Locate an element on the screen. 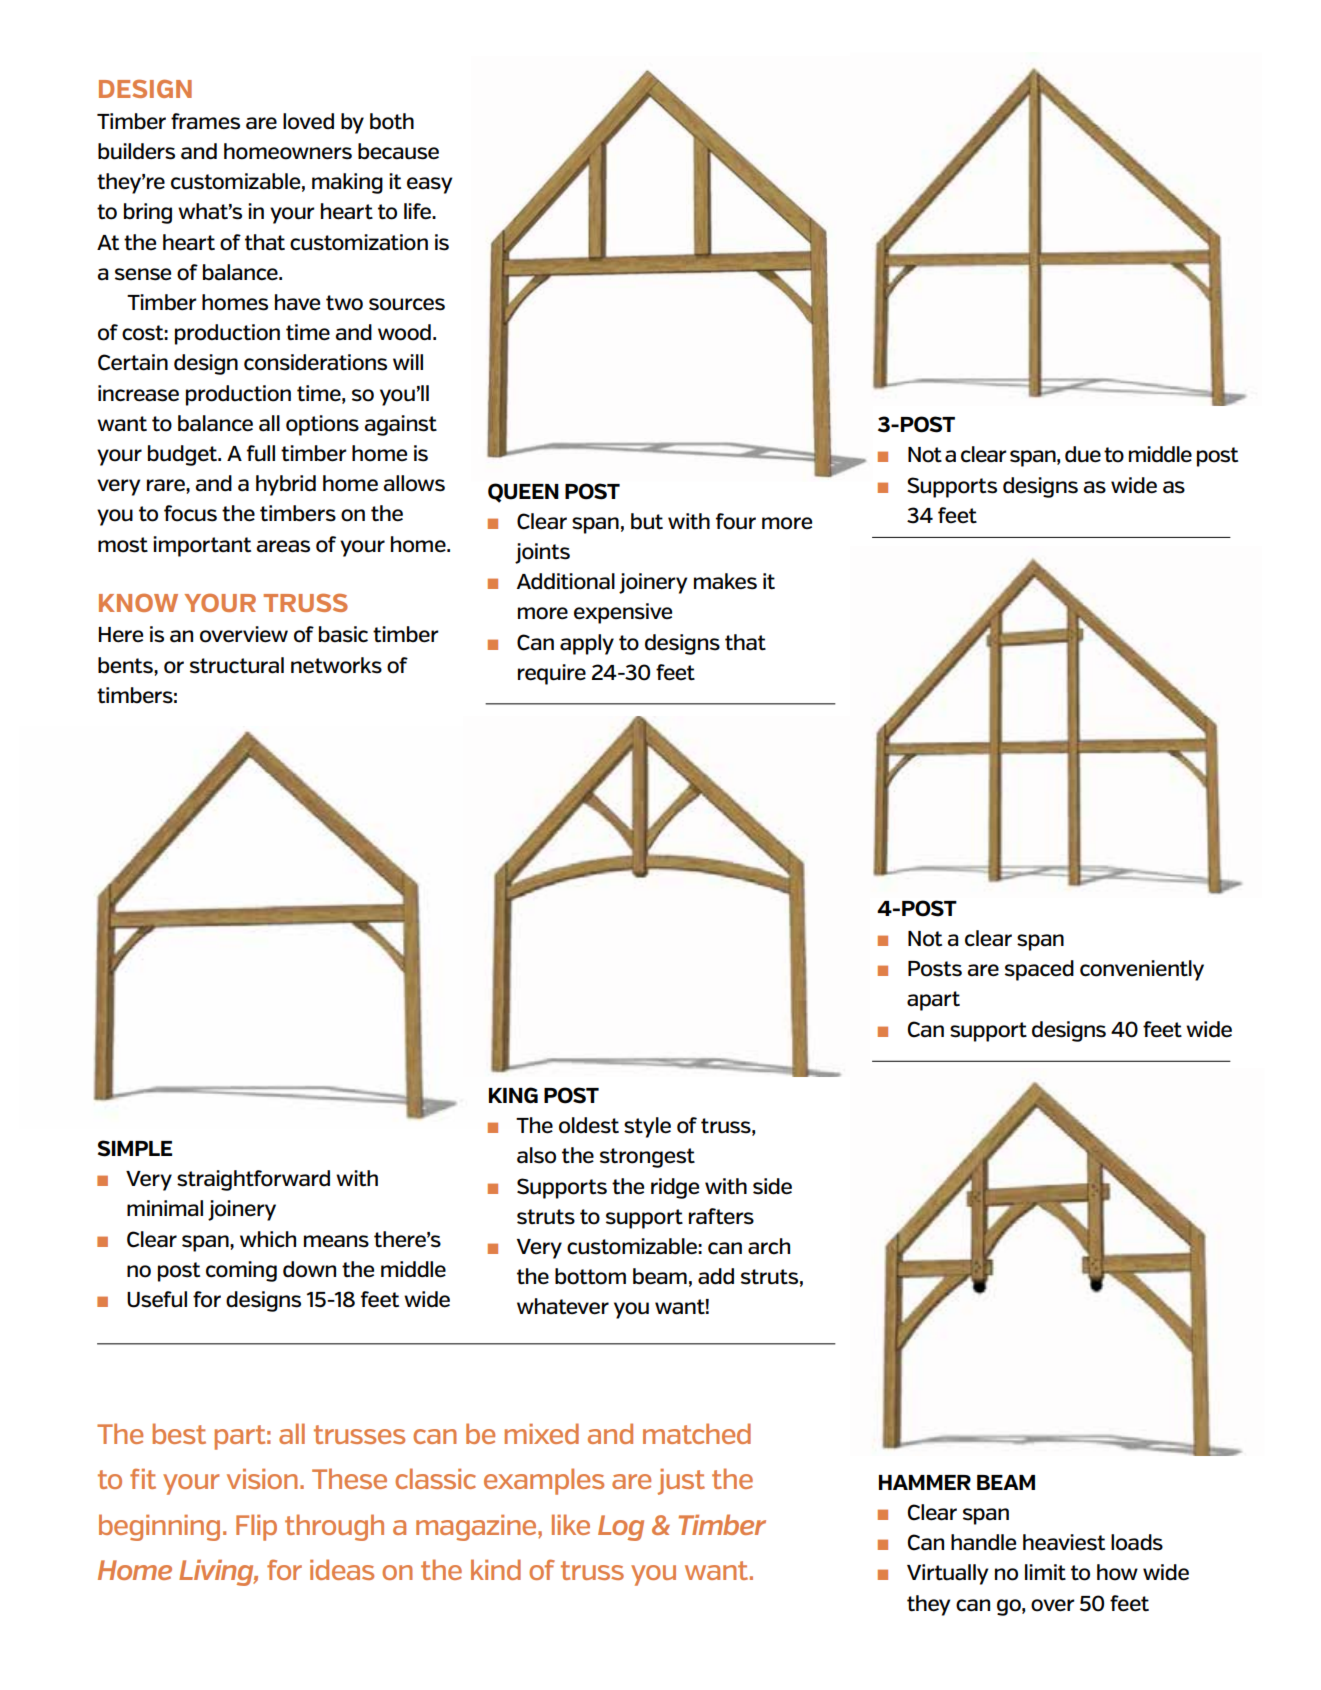 The image size is (1321, 1690). Flip is located at coordinates (256, 1527).
